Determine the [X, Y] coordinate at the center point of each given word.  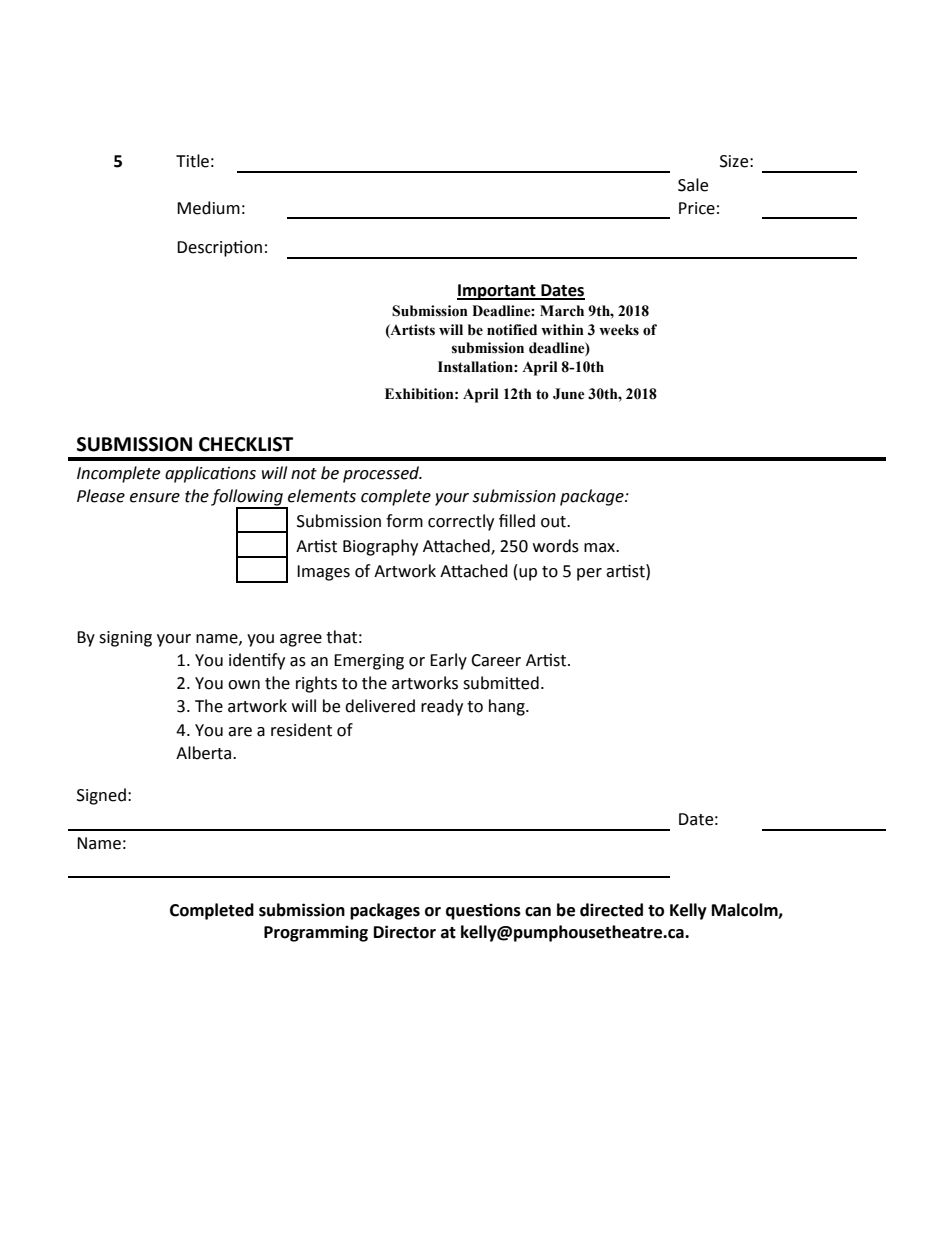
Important [497, 292]
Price [697, 208]
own [244, 685]
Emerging [369, 662]
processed [382, 474]
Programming [316, 933]
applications [210, 474]
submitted [501, 683]
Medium [208, 208]
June [569, 394]
